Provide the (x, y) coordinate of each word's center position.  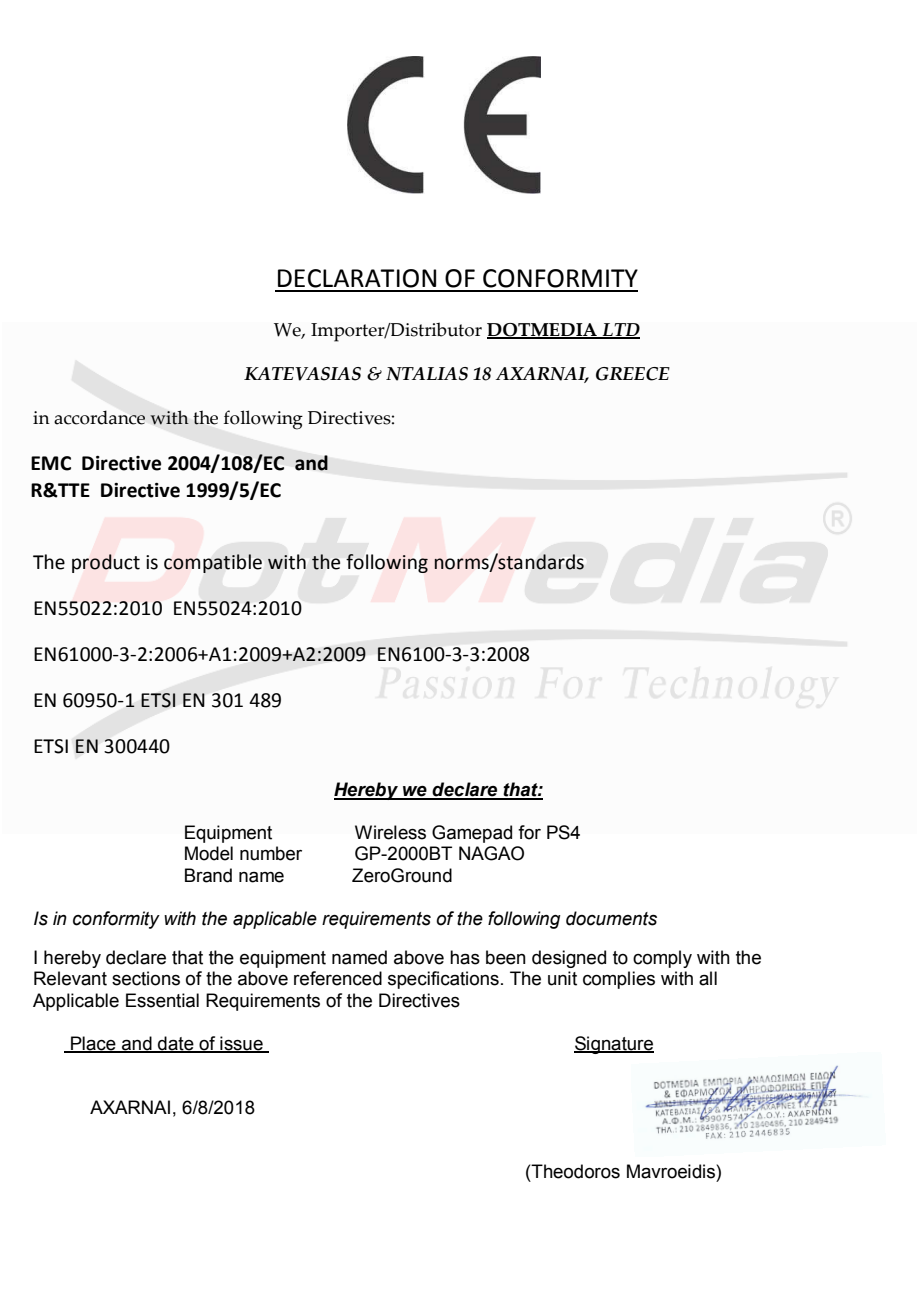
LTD (620, 330)
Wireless (390, 832)
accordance (99, 417)
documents (611, 918)
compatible (213, 563)
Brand (208, 875)
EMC (51, 463)
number (271, 853)
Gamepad (472, 834)
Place (93, 1044)
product (106, 563)
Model (209, 853)
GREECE (633, 374)
